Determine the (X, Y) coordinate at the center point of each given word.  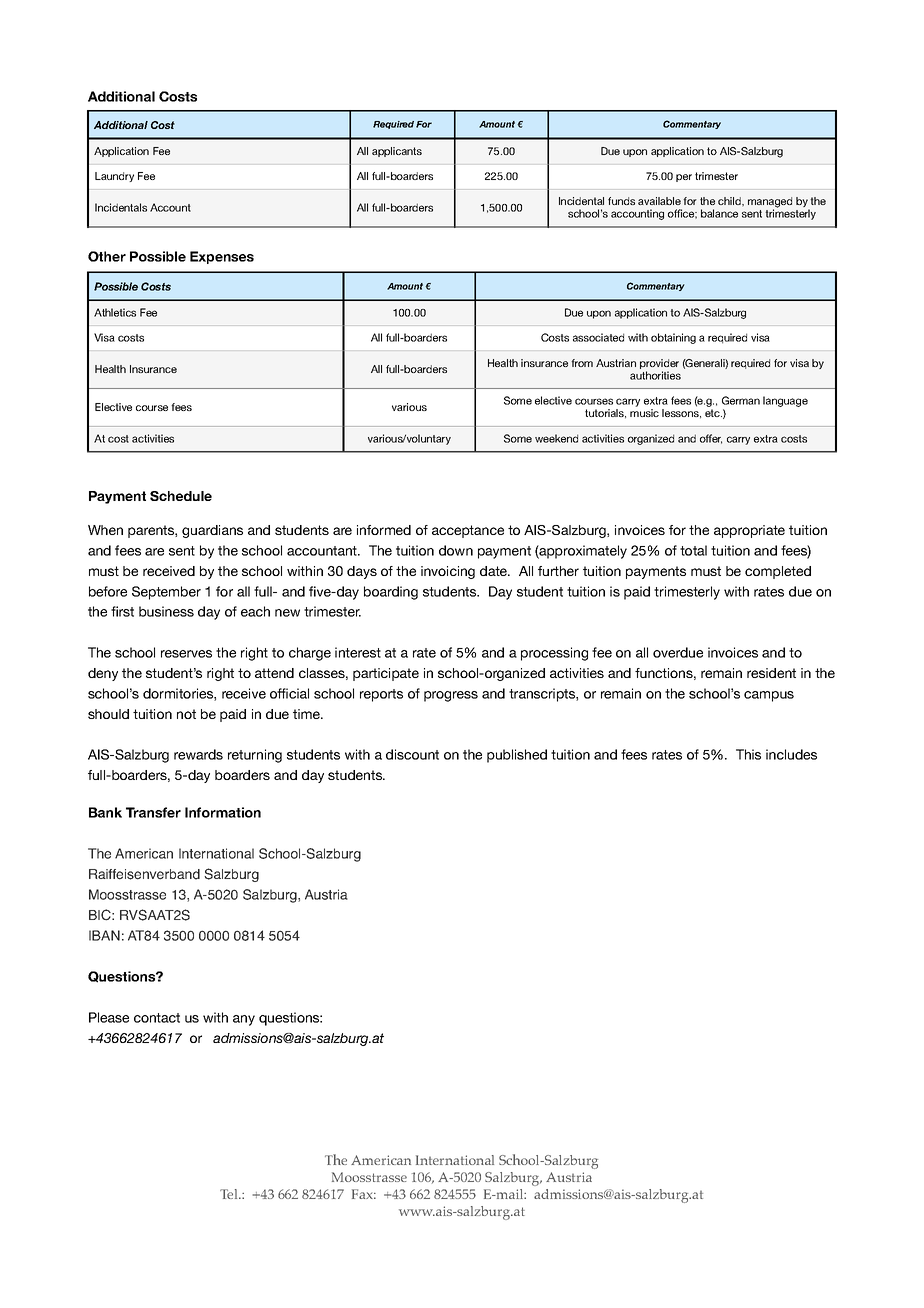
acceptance (468, 531)
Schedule (181, 496)
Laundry (114, 177)
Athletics (115, 312)
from (582, 363)
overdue (678, 652)
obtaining (673, 338)
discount (412, 754)
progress (451, 696)
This (748, 754)
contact (157, 1018)
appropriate (749, 531)
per (684, 178)
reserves (186, 654)
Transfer (153, 812)
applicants (397, 152)
